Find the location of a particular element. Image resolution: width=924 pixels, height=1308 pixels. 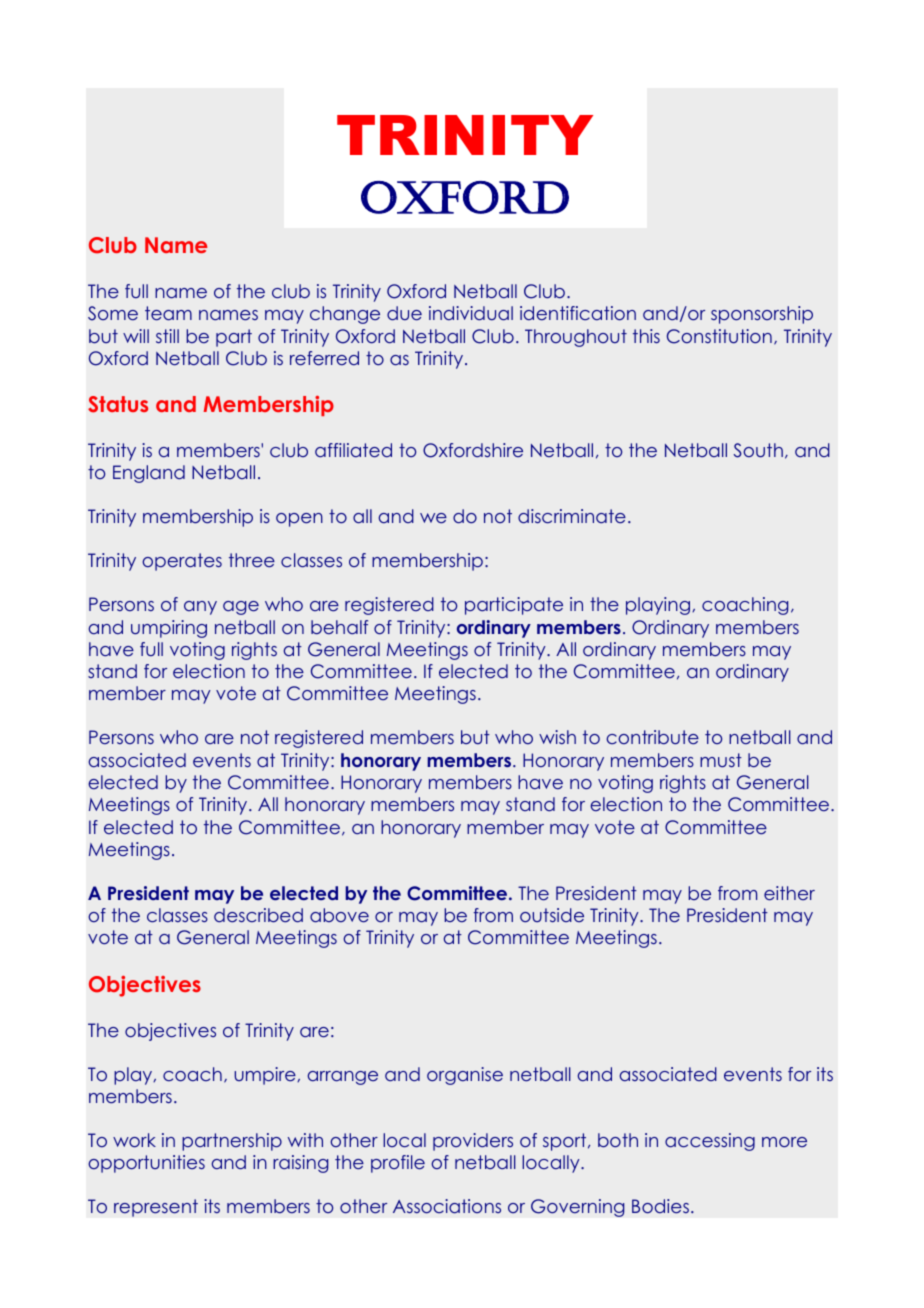

Constitution is located at coordinates (719, 336).
